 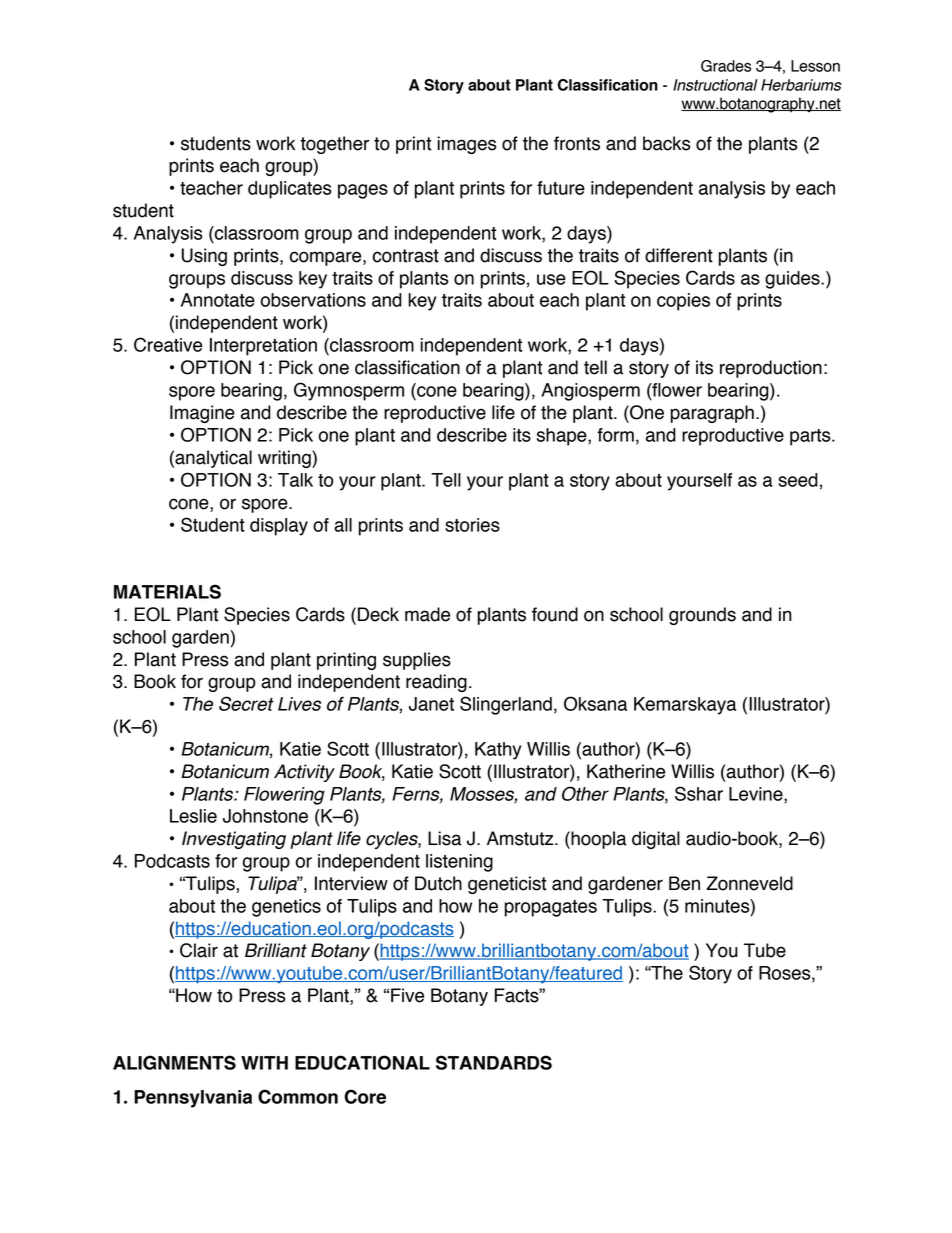 I want to click on display, so click(x=279, y=527).
